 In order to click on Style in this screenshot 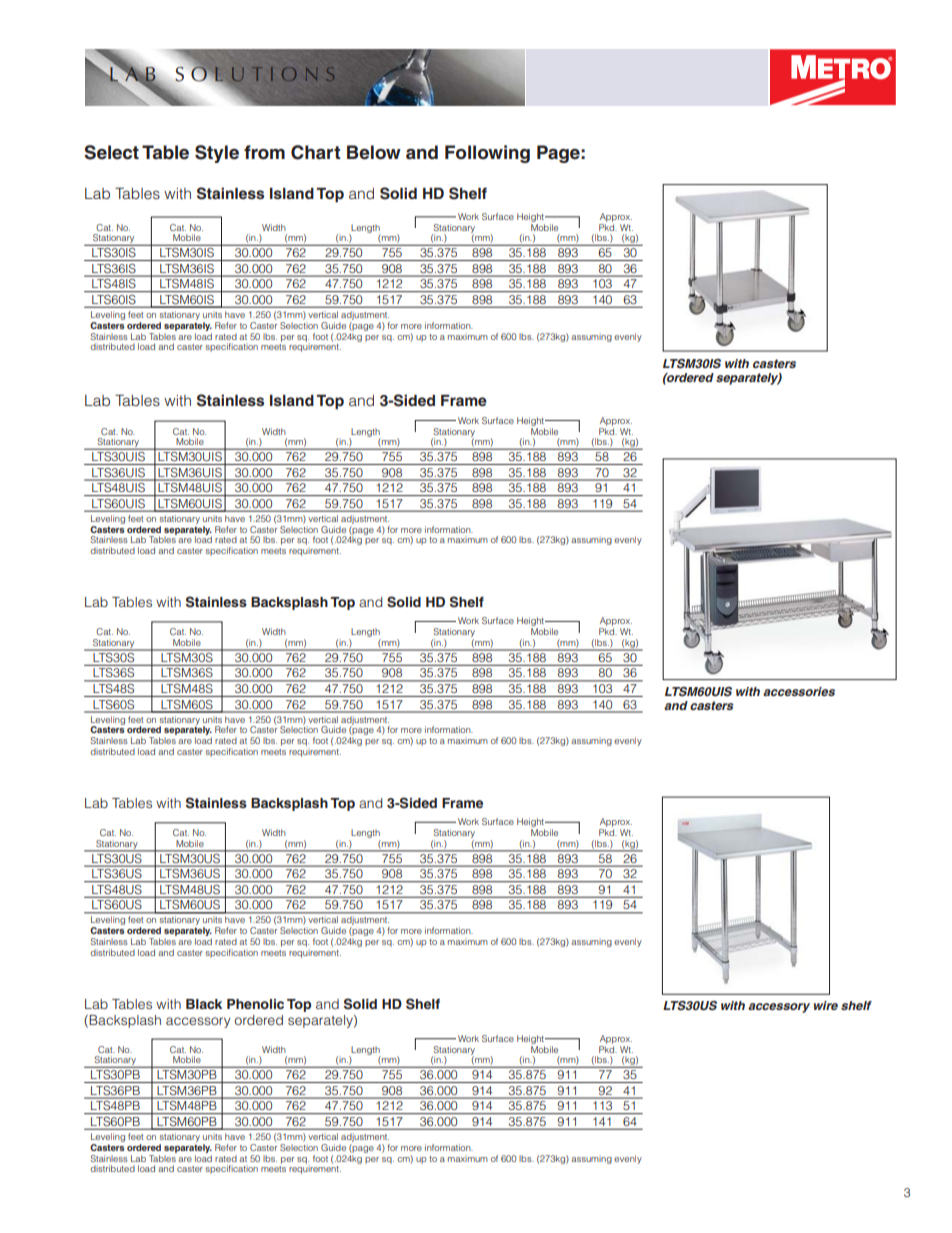, I will do `click(217, 154)`.
